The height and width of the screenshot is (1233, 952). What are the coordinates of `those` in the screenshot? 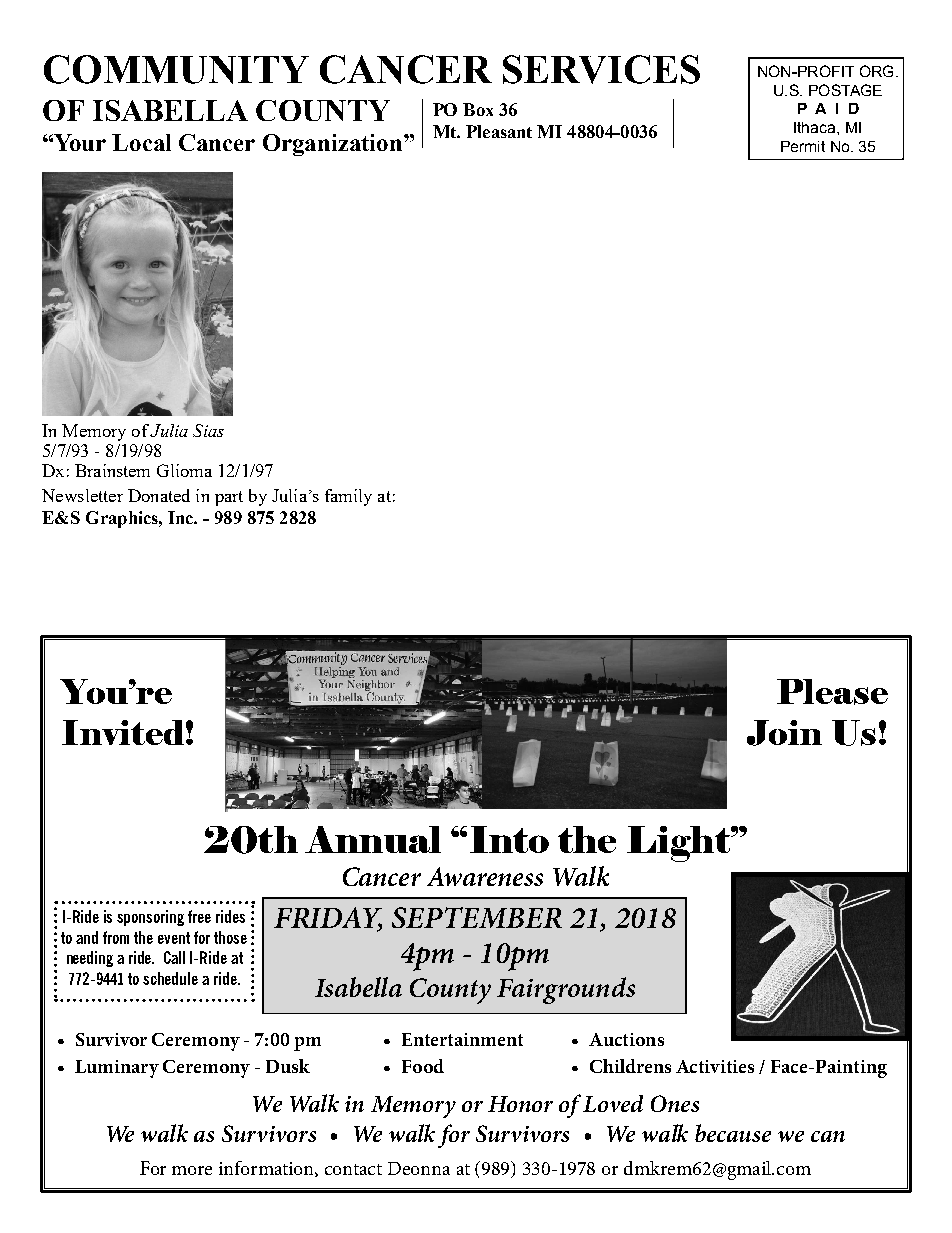 It's located at (230, 937).
